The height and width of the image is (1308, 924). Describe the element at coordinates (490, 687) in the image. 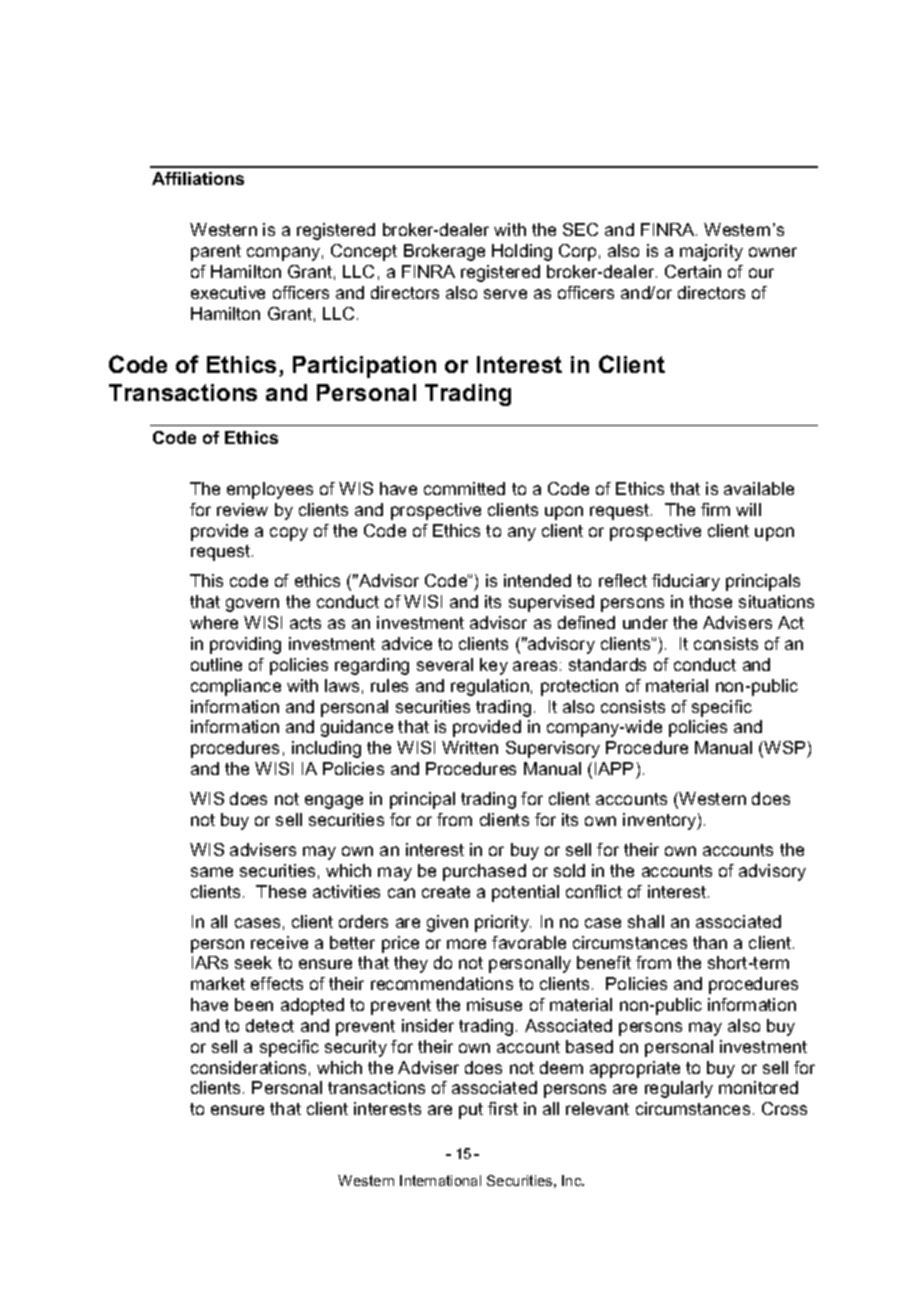

I see `regulation` at that location.
